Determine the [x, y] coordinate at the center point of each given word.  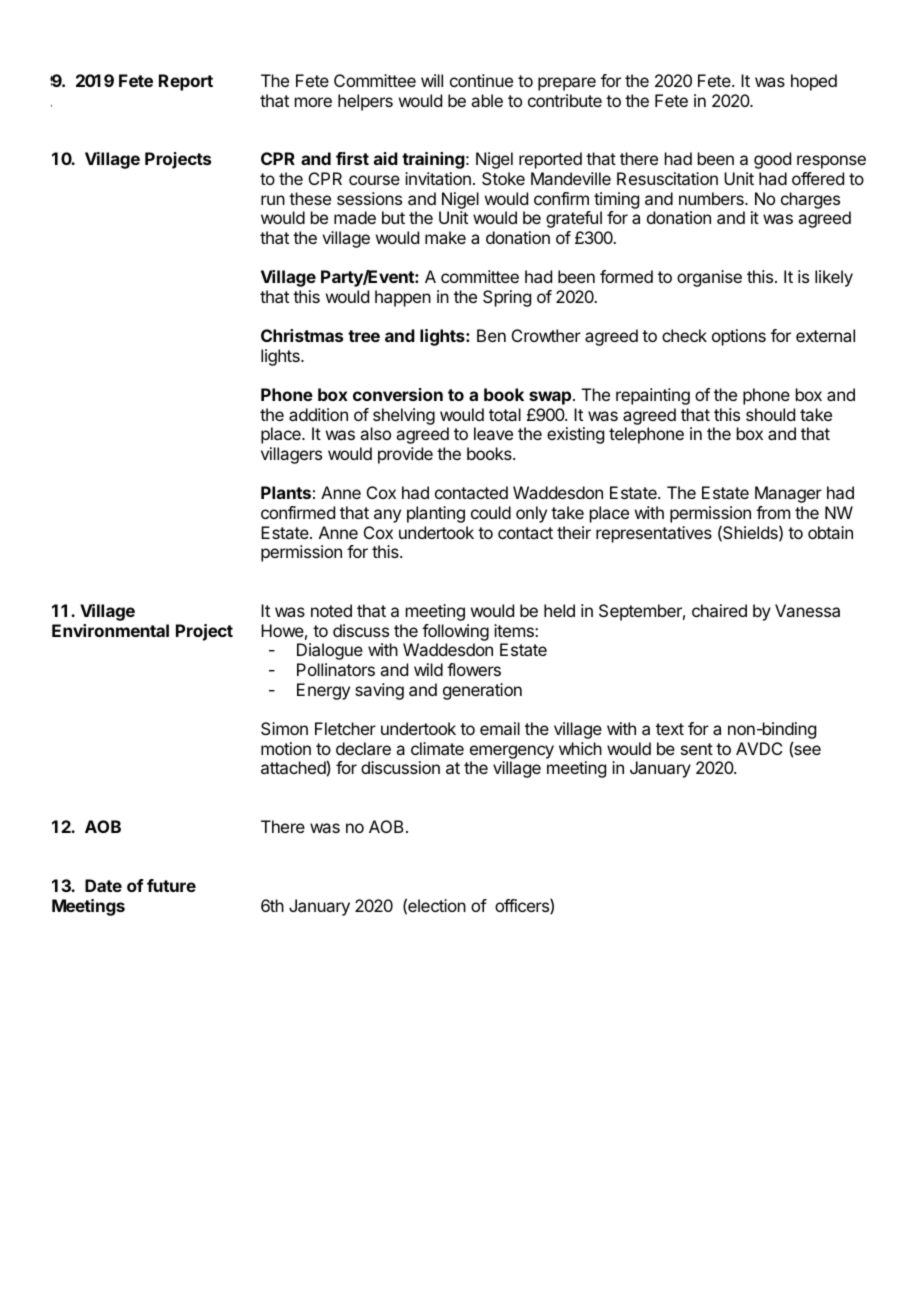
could [491, 512]
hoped [814, 82]
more [313, 102]
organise [709, 278]
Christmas [302, 335]
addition [318, 414]
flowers [474, 669]
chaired [719, 610]
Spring [507, 298]
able [487, 100]
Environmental [110, 630]
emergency [512, 752]
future [171, 885]
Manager [788, 494]
